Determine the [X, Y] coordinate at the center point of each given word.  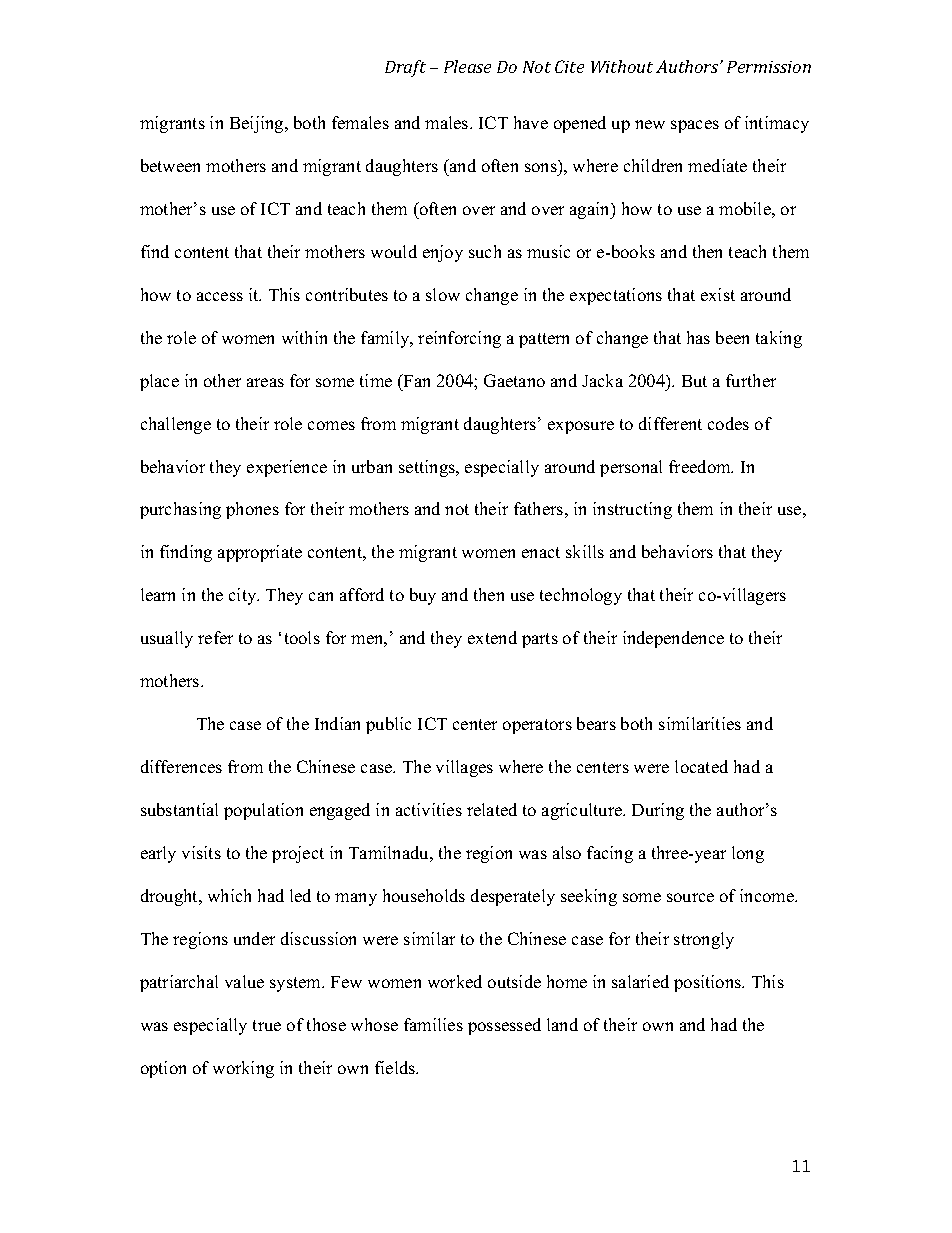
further [751, 380]
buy [423, 596]
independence [673, 639]
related [492, 809]
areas [265, 382]
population [263, 811]
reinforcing [459, 339]
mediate [717, 165]
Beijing [258, 124]
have [531, 122]
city [244, 596]
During [658, 811]
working [243, 1069]
